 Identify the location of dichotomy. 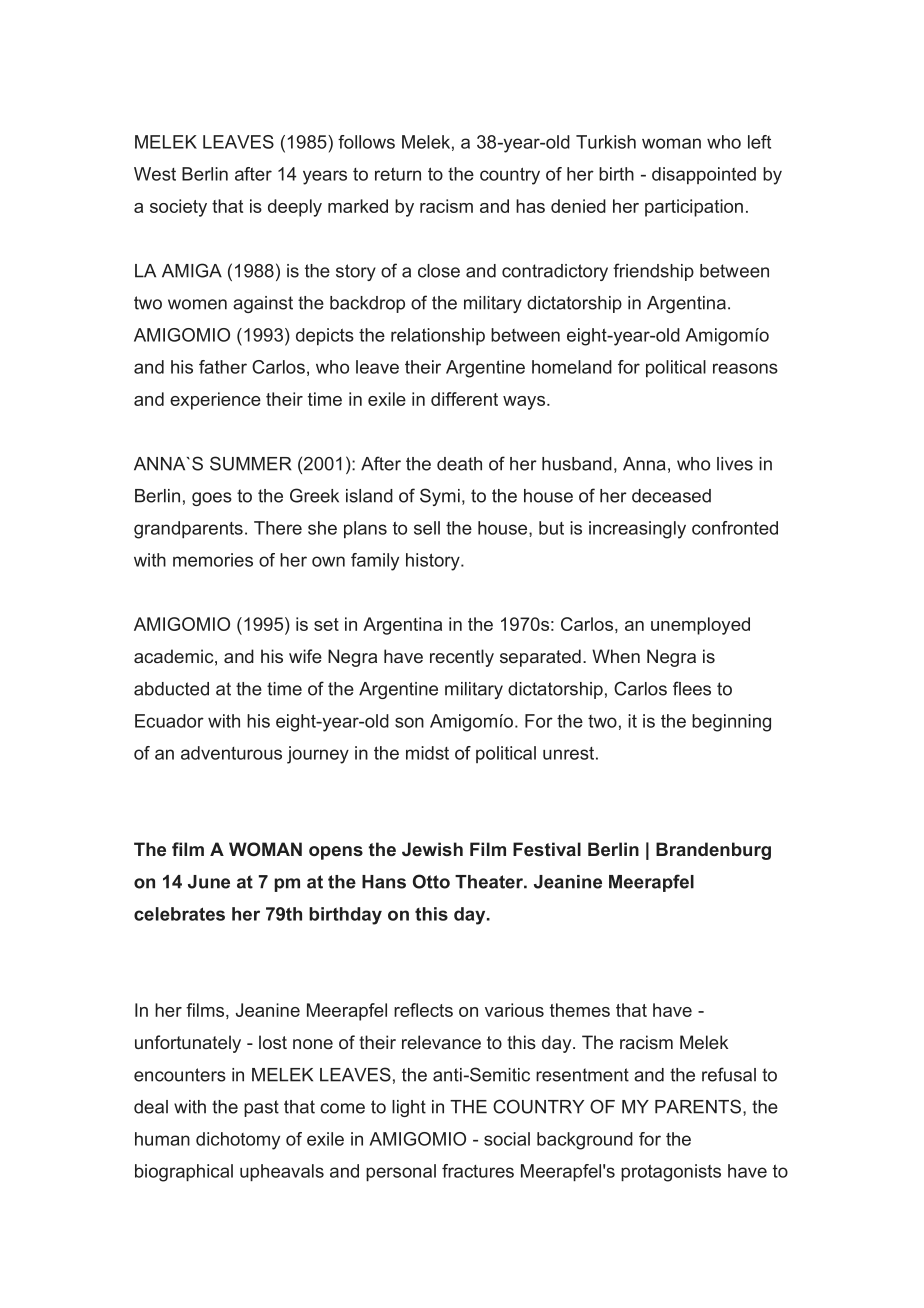
(238, 1141).
